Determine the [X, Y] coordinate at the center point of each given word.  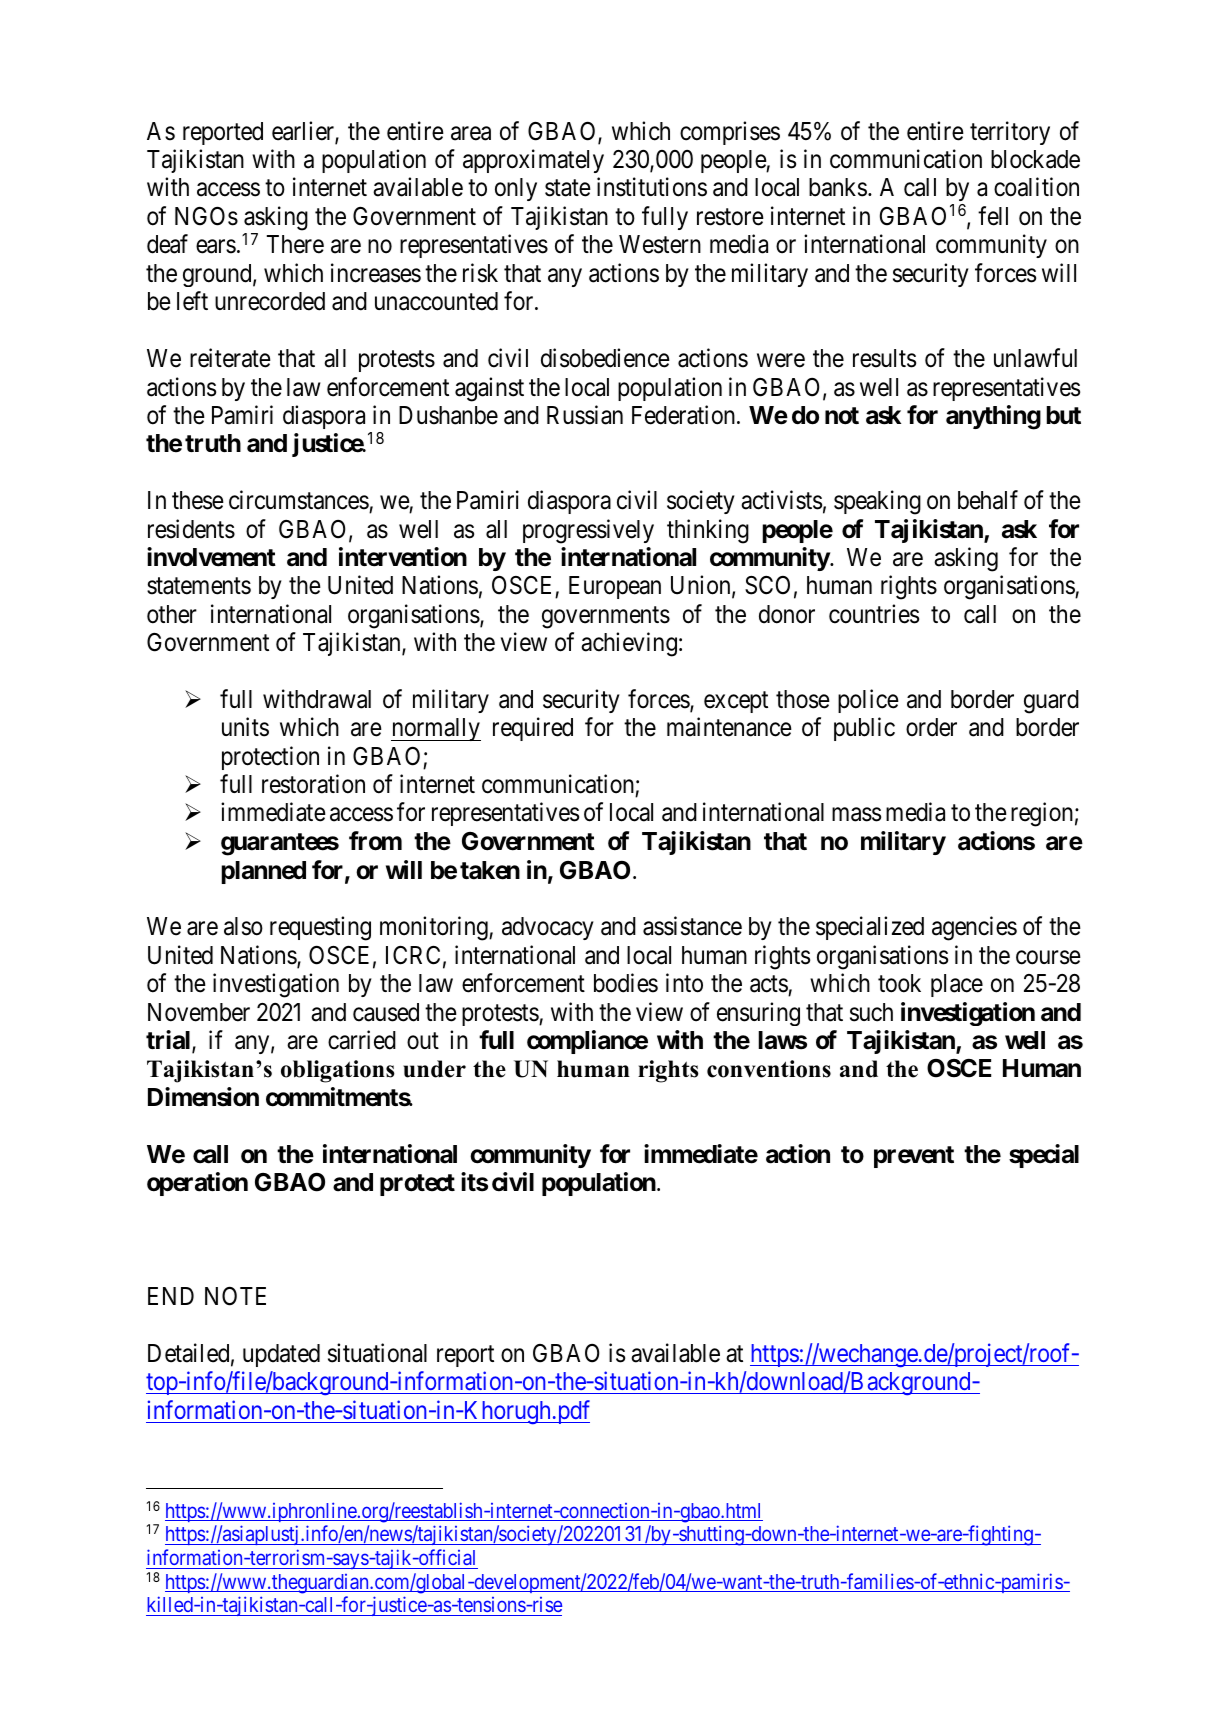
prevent [914, 1157]
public [864, 729]
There [295, 244]
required [533, 729]
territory [1010, 133]
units [245, 727]
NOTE [235, 1296]
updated [281, 1355]
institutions [652, 187]
